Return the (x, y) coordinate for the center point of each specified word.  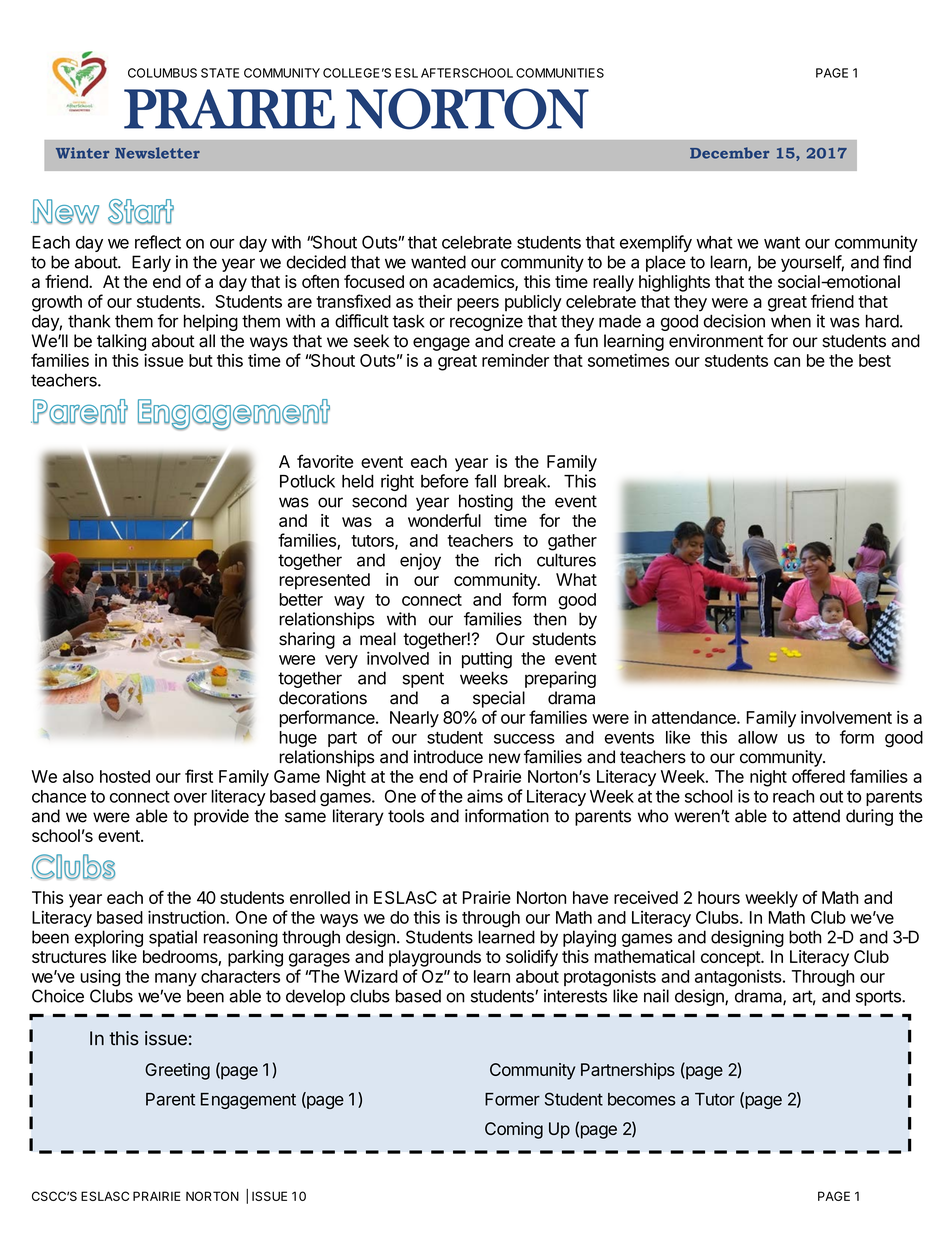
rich (508, 560)
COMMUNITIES (560, 73)
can (787, 362)
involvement (846, 717)
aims (485, 796)
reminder (515, 360)
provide (221, 817)
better (301, 599)
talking (121, 342)
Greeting (177, 1071)
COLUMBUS (162, 73)
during (869, 817)
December (729, 153)
